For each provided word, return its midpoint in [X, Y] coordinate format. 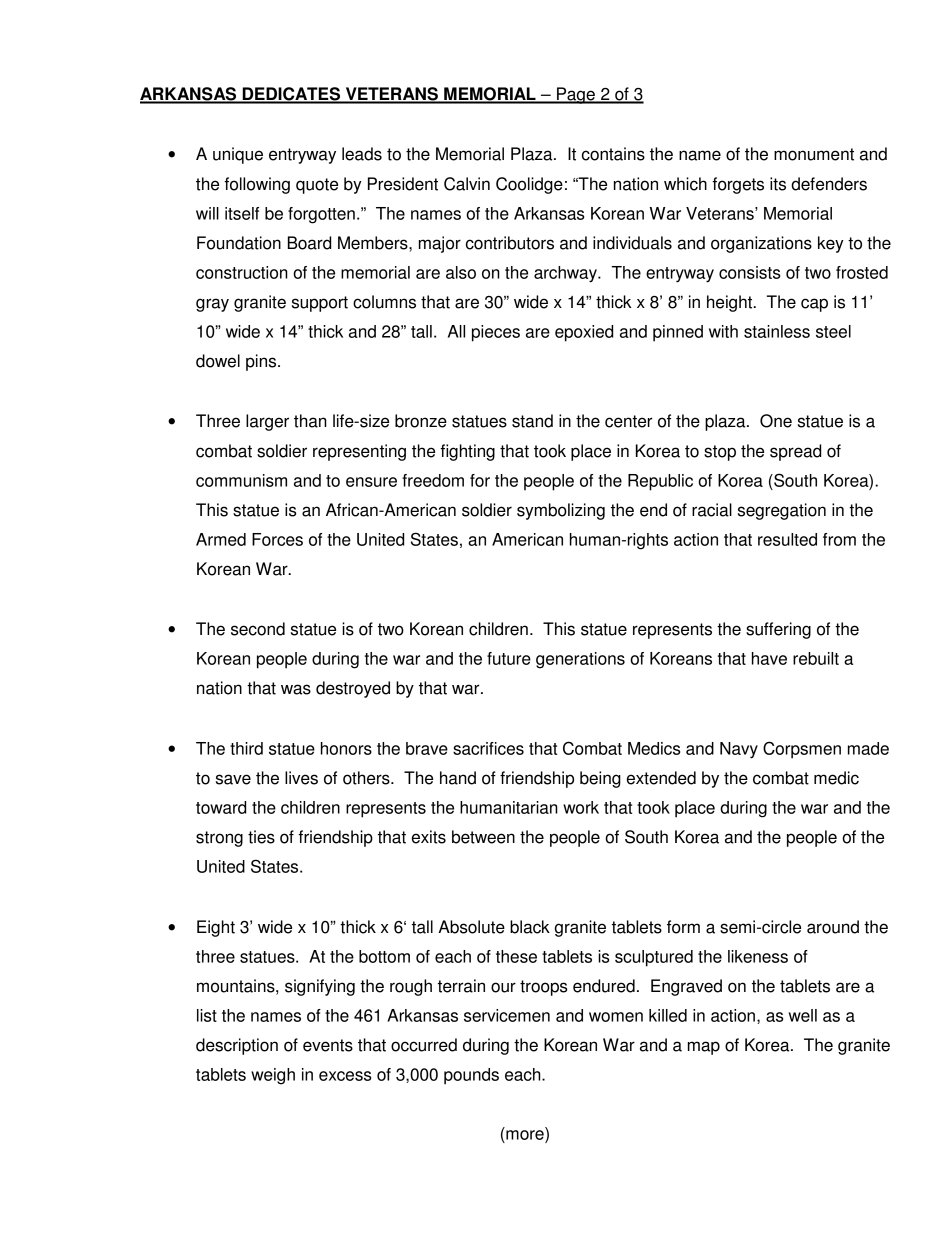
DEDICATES [291, 95]
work [581, 807]
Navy [739, 750]
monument [814, 154]
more [525, 1135]
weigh [273, 1076]
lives [301, 778]
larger [267, 422]
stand [532, 421]
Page [576, 95]
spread [795, 452]
